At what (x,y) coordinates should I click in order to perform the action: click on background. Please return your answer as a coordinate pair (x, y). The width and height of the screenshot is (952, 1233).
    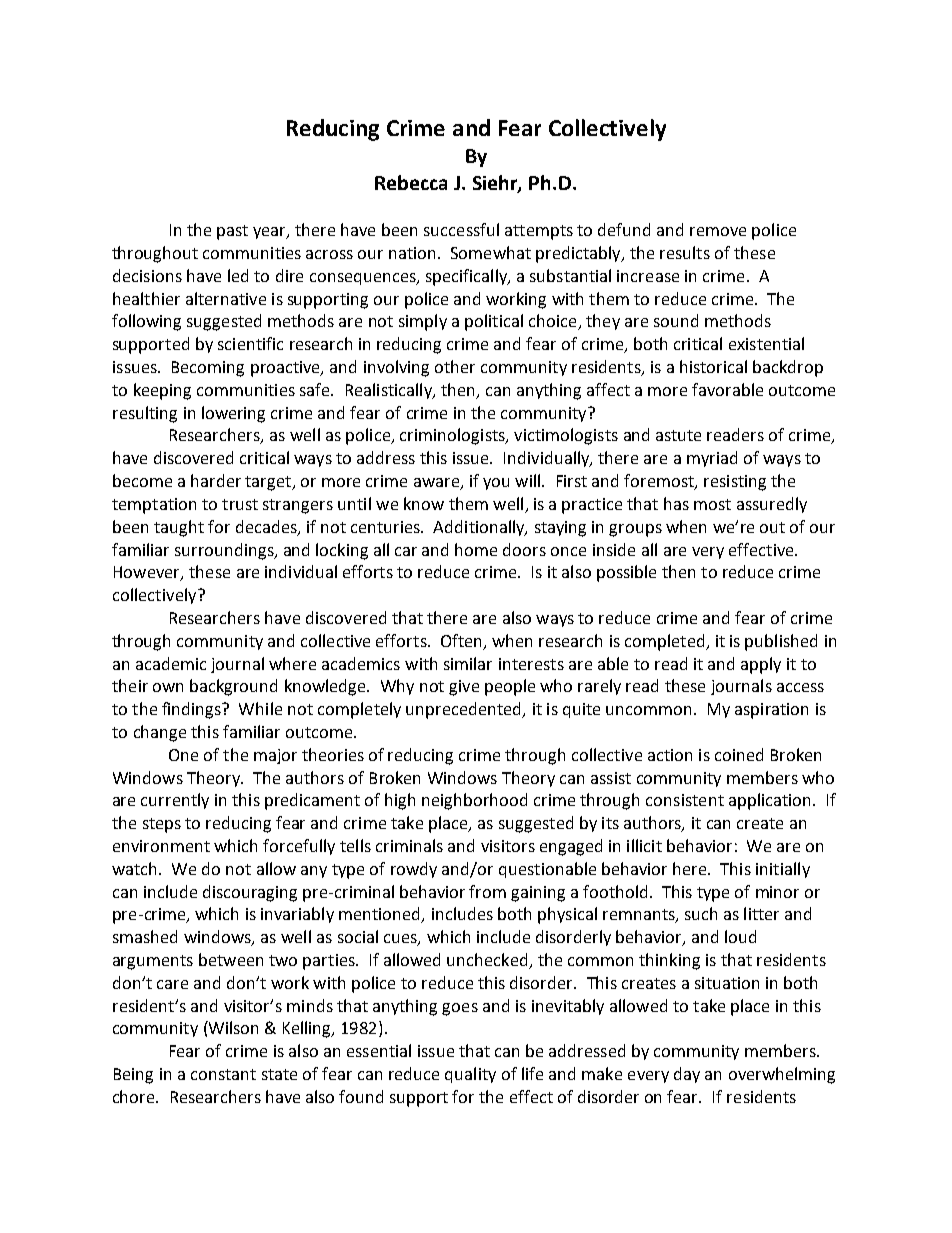
    Looking at the image, I should click on (233, 687).
